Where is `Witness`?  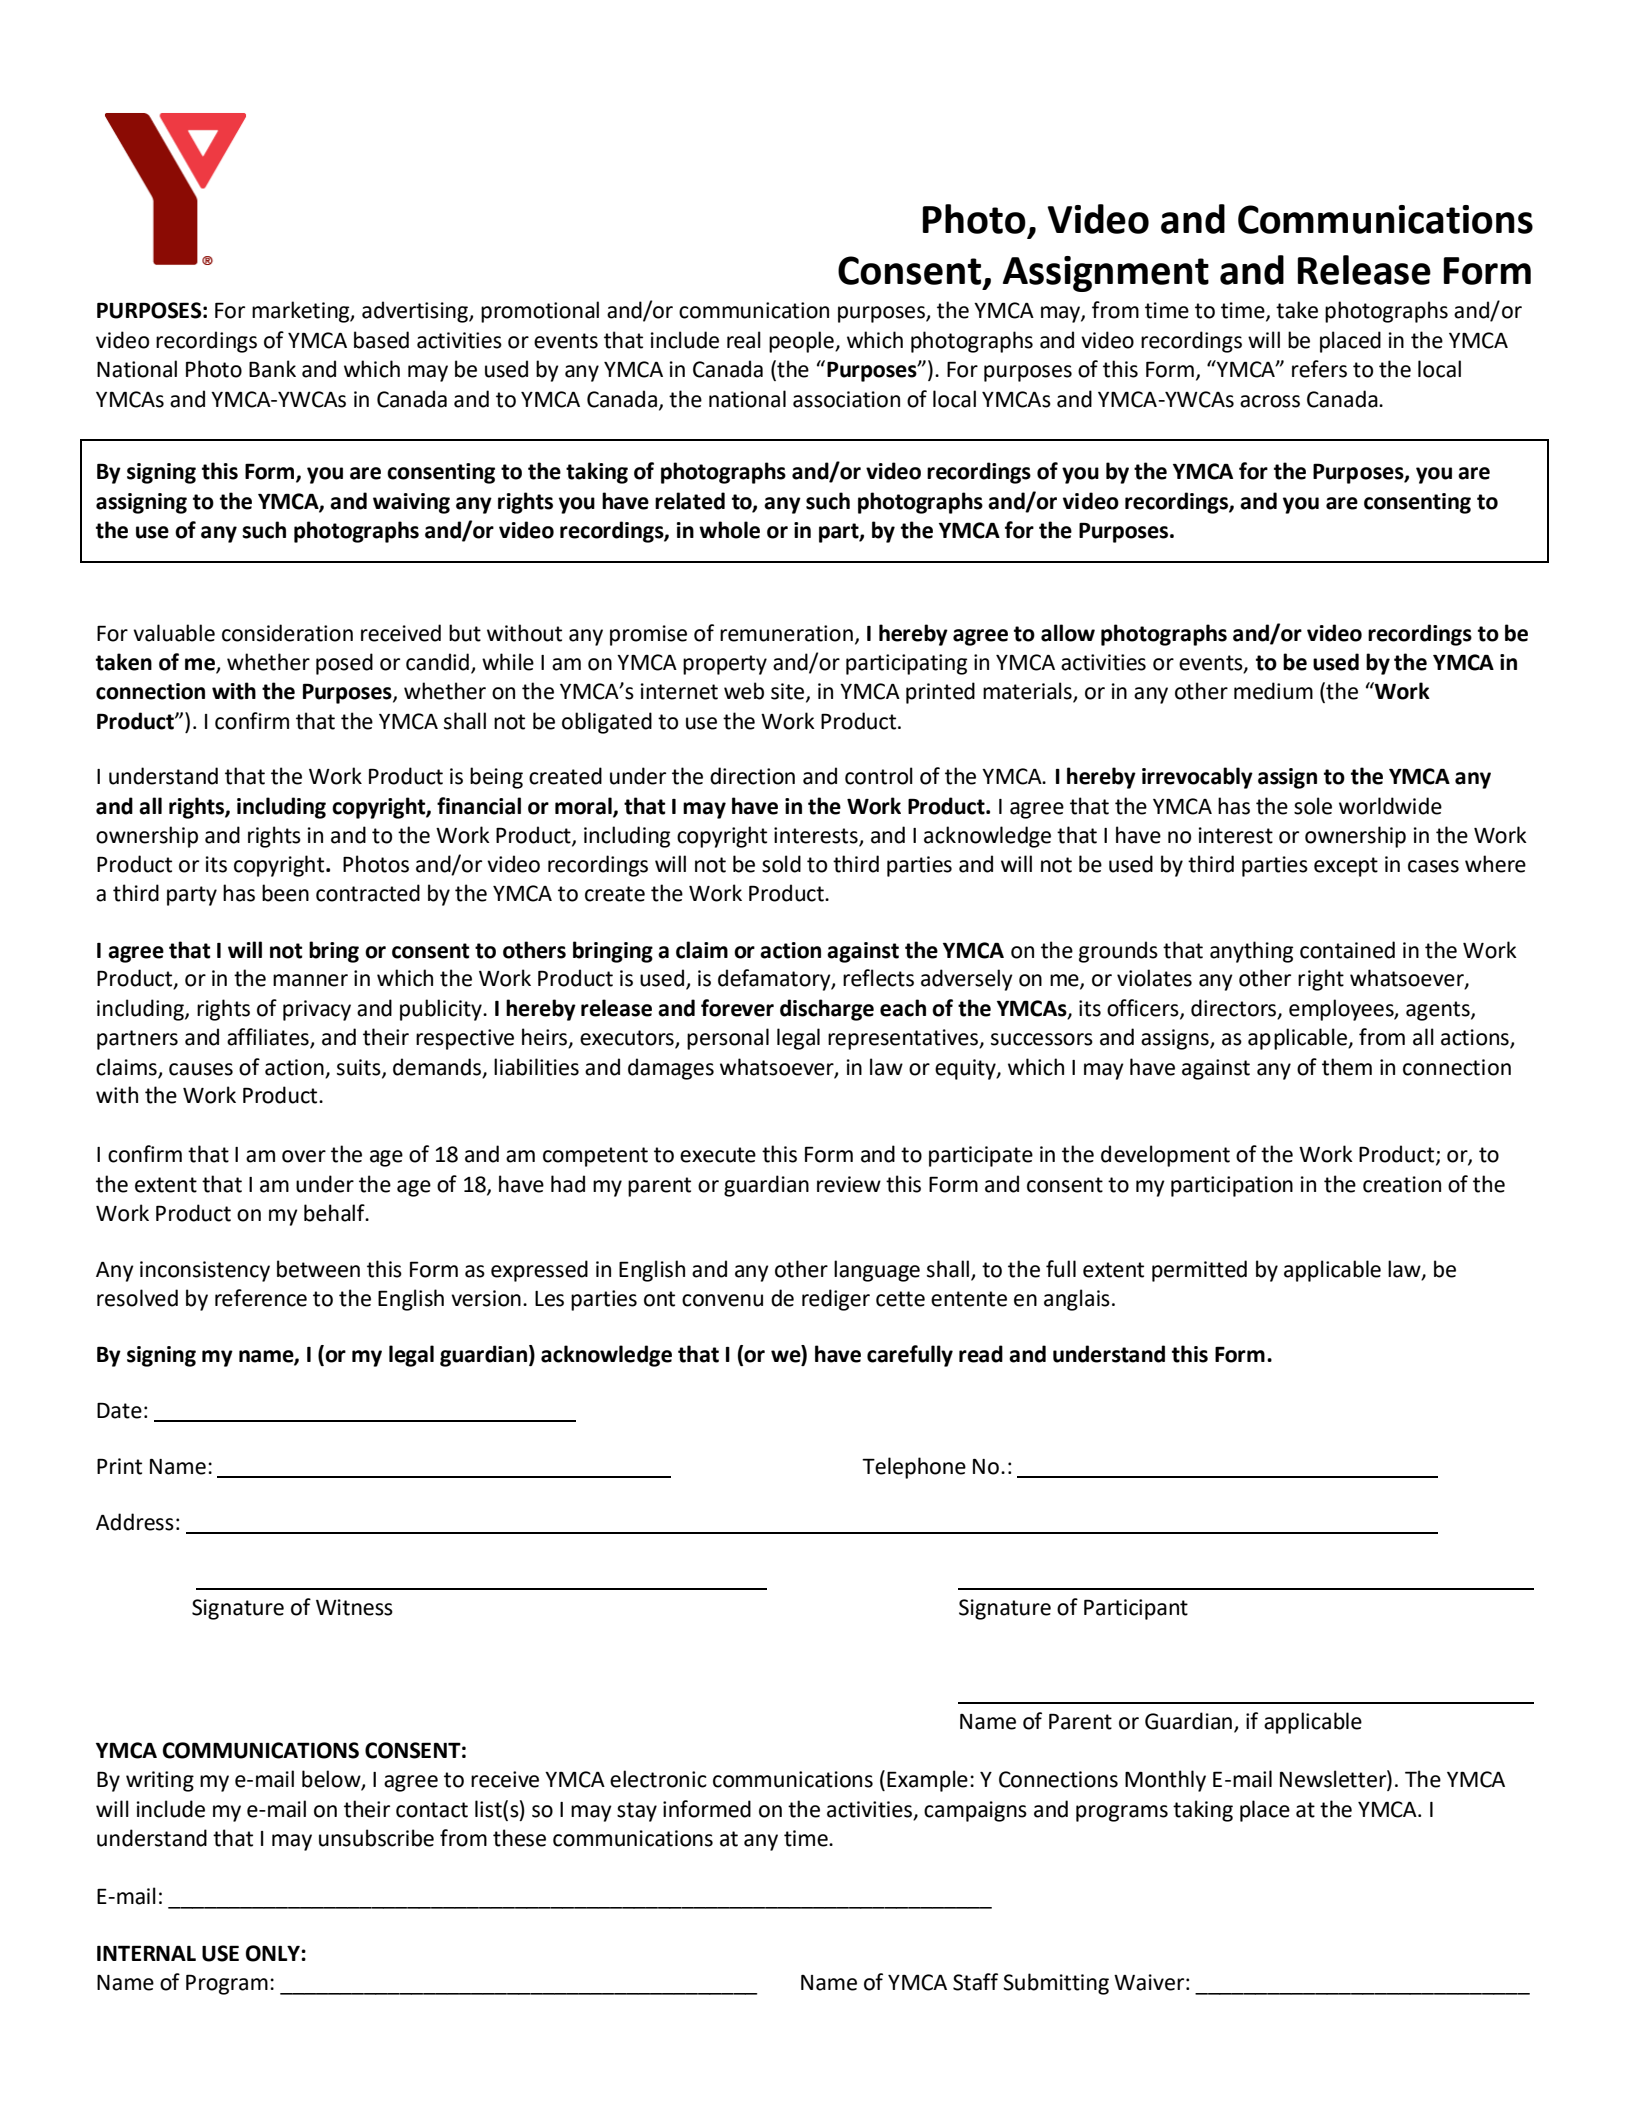
Witness is located at coordinates (354, 1607).
